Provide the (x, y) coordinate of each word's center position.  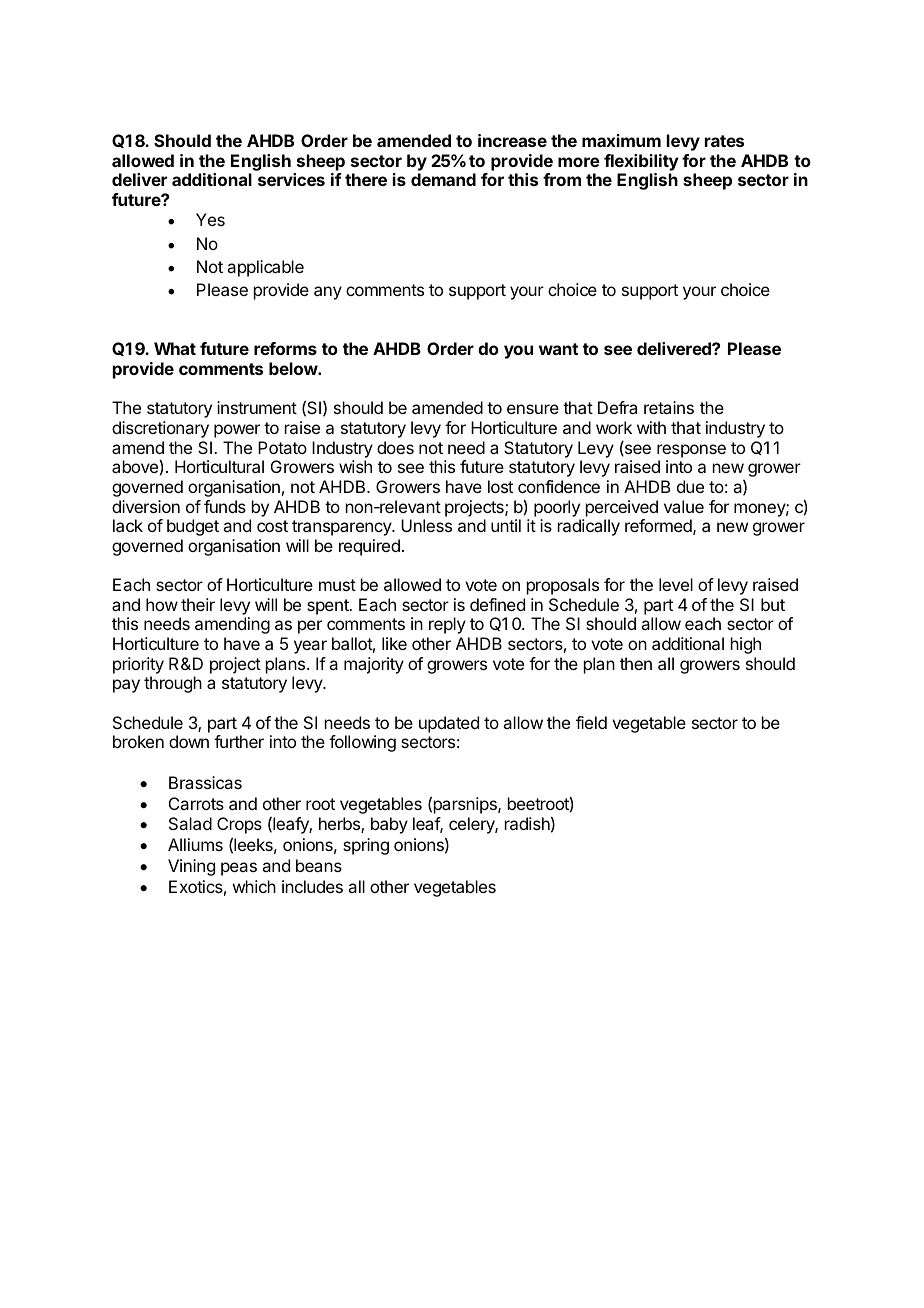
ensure (533, 409)
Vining (191, 867)
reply (447, 625)
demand (443, 179)
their (198, 604)
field (591, 722)
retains (669, 407)
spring (366, 846)
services (291, 179)
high (746, 645)
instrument (257, 407)
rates (724, 141)
